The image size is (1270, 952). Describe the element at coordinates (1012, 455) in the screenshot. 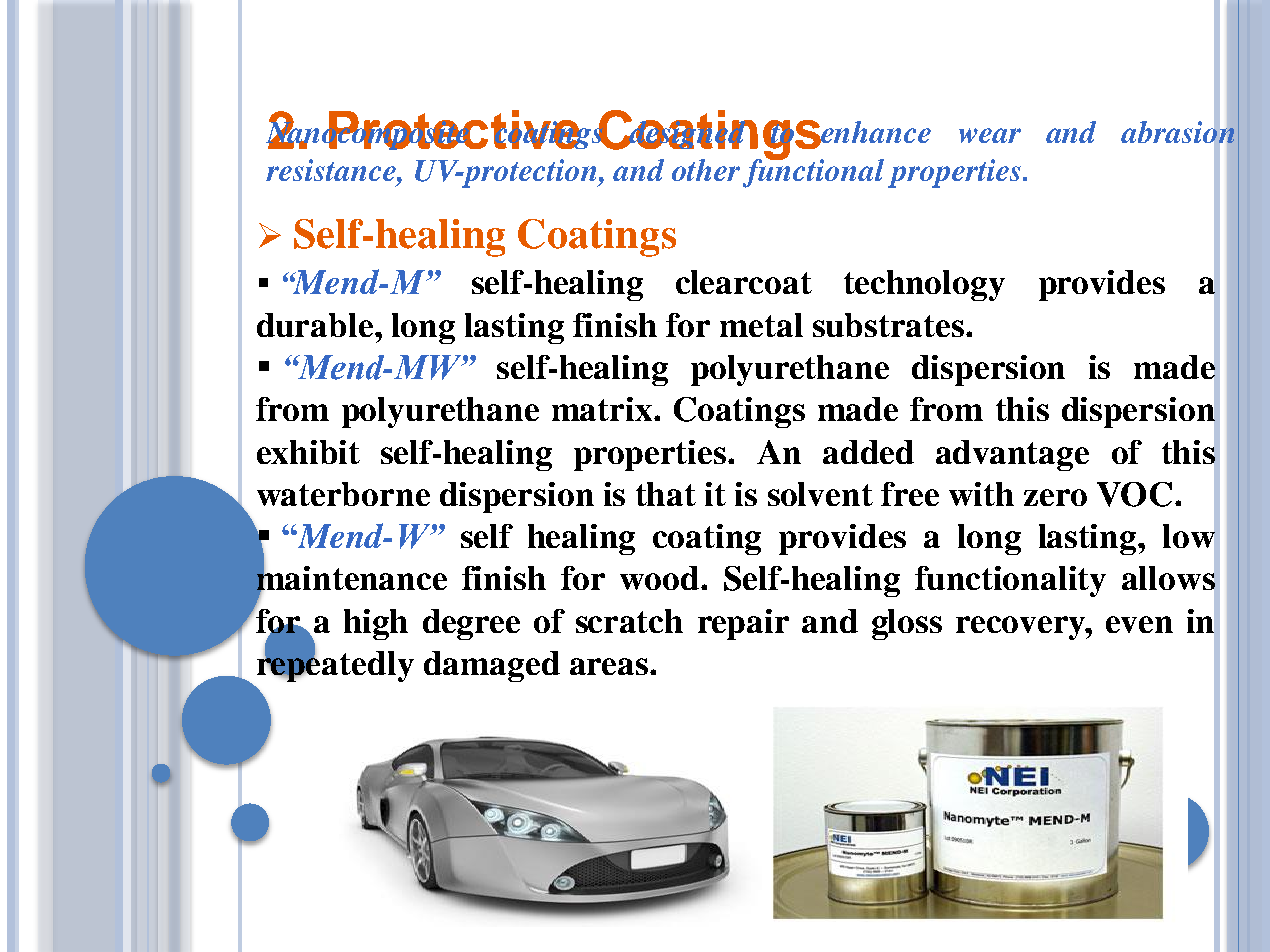

I see `advantage` at that location.
